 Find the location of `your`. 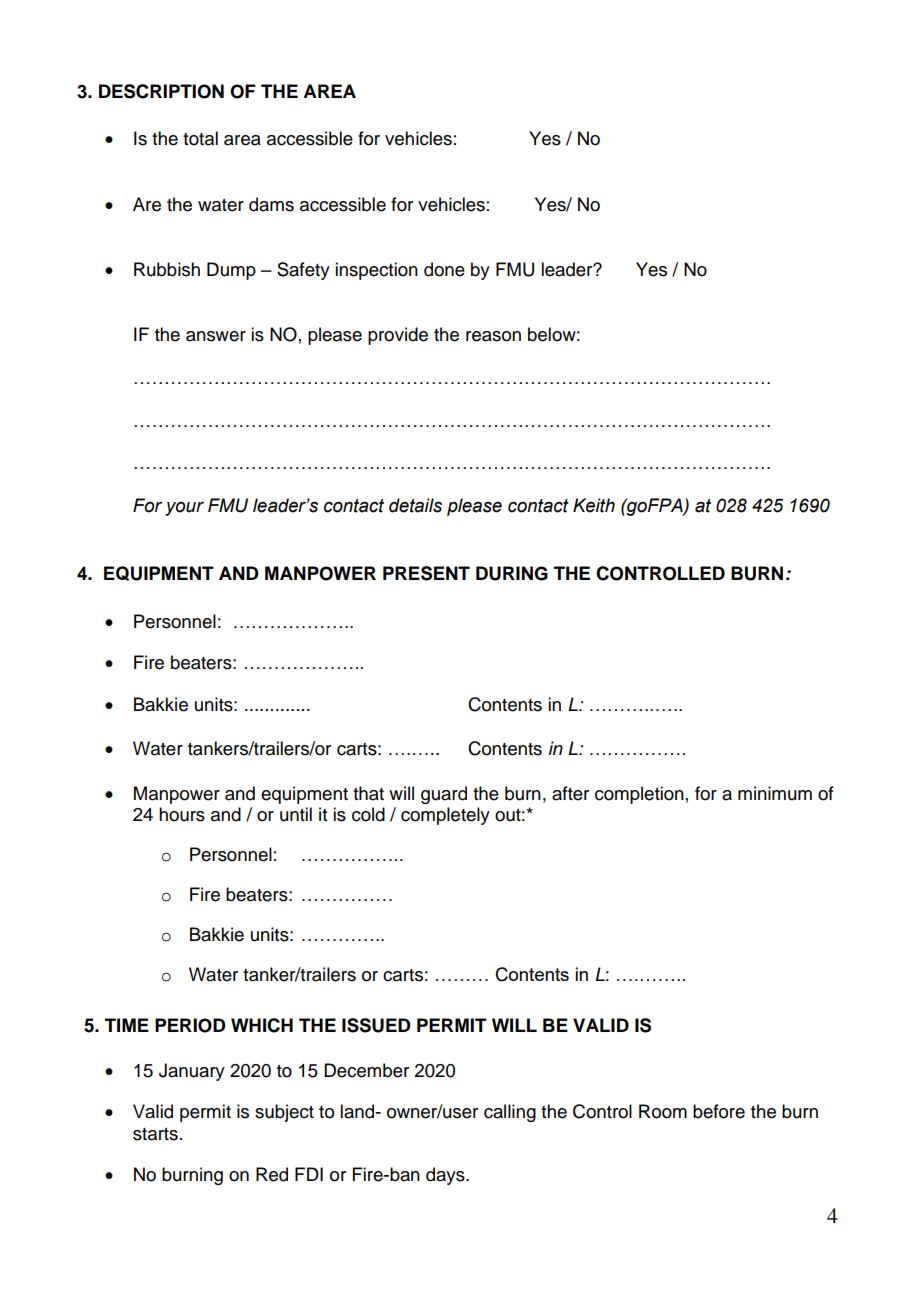

your is located at coordinates (184, 509).
